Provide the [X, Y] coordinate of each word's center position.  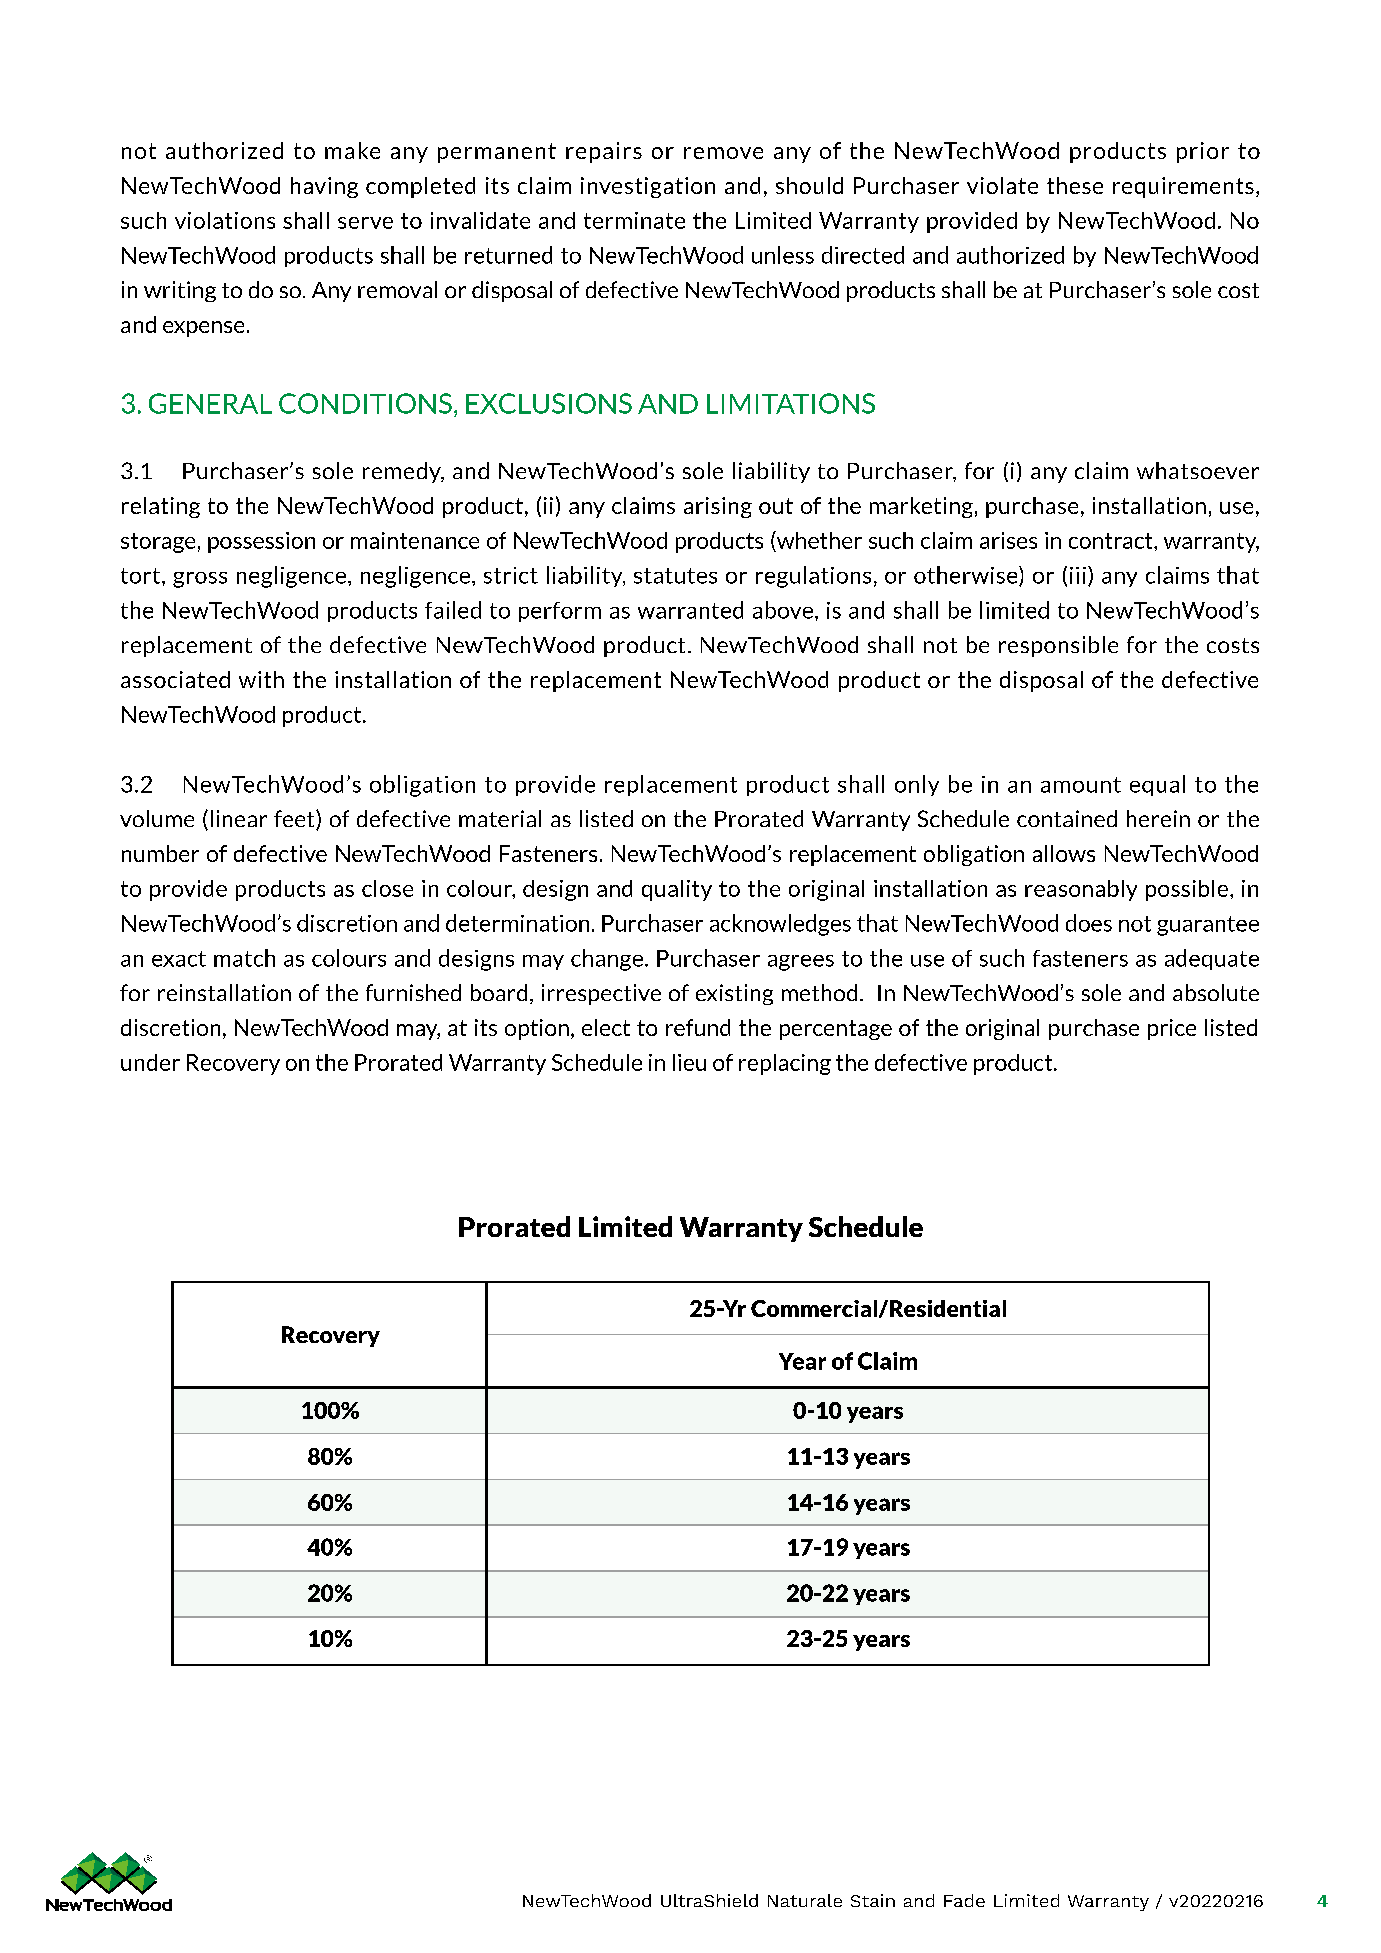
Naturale [805, 1900]
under [150, 1062]
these [1075, 185]
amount [1081, 785]
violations [225, 220]
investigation [648, 187]
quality [677, 890]
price [1172, 1029]
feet [295, 820]
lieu [689, 1062]
